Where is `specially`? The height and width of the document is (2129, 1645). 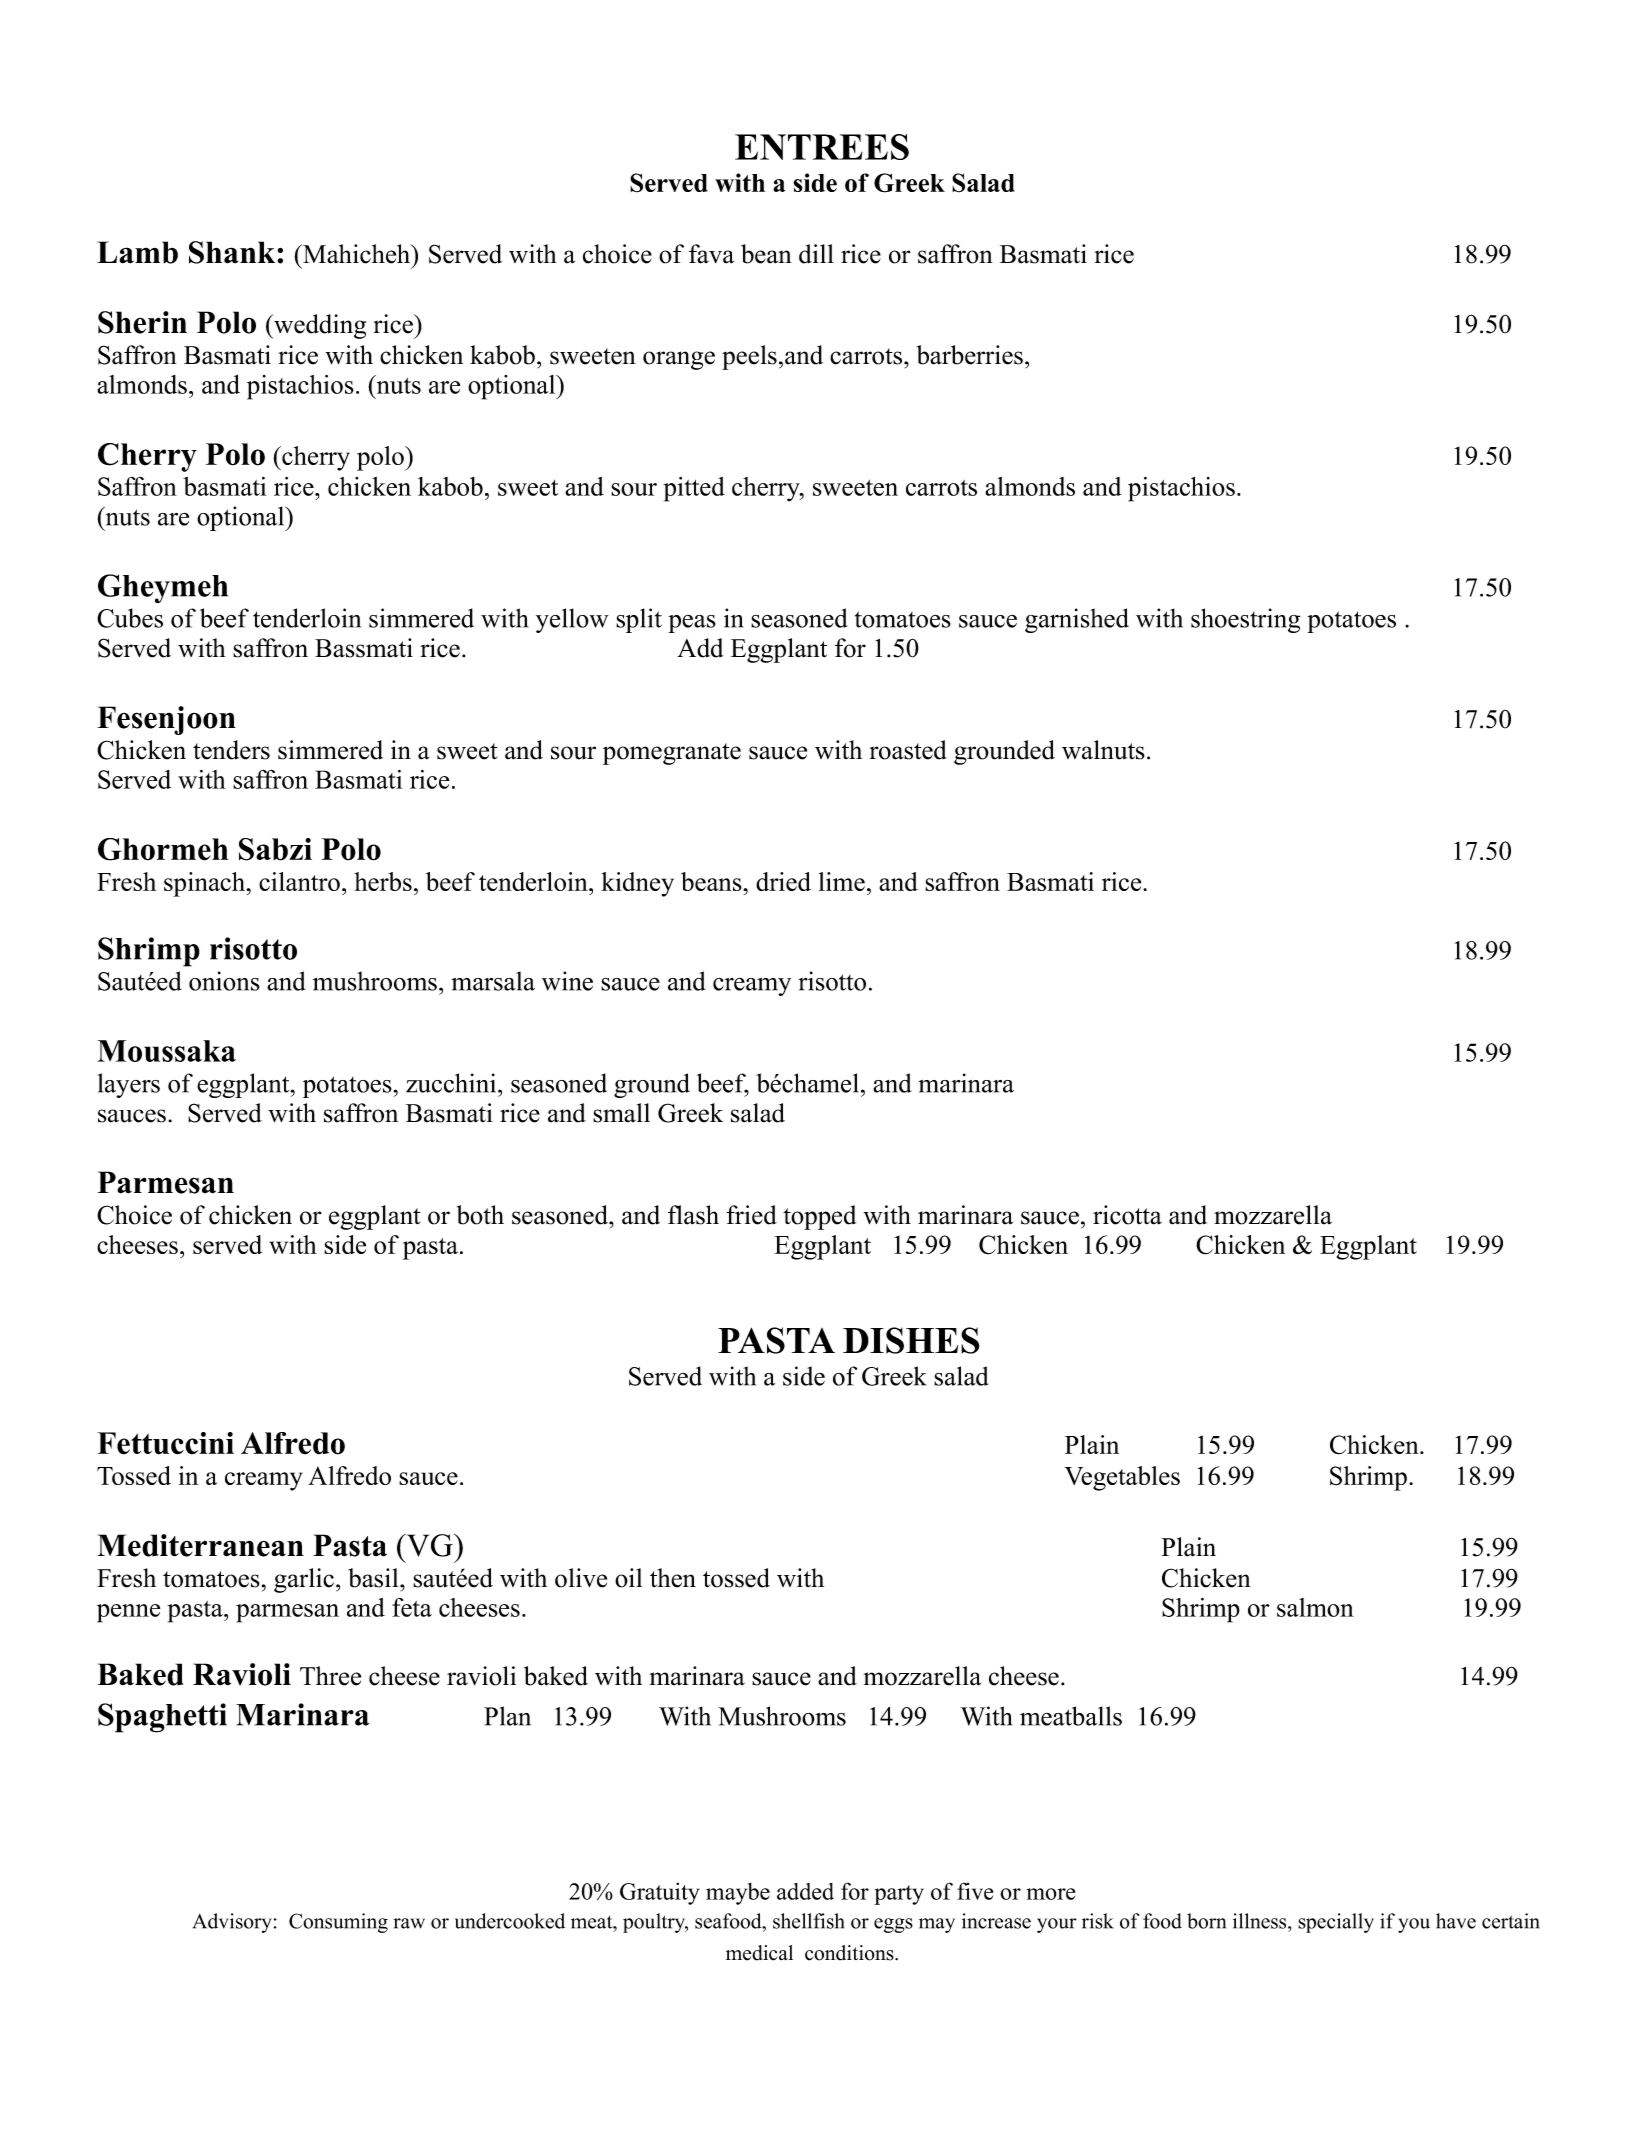
specially is located at coordinates (1336, 1923).
